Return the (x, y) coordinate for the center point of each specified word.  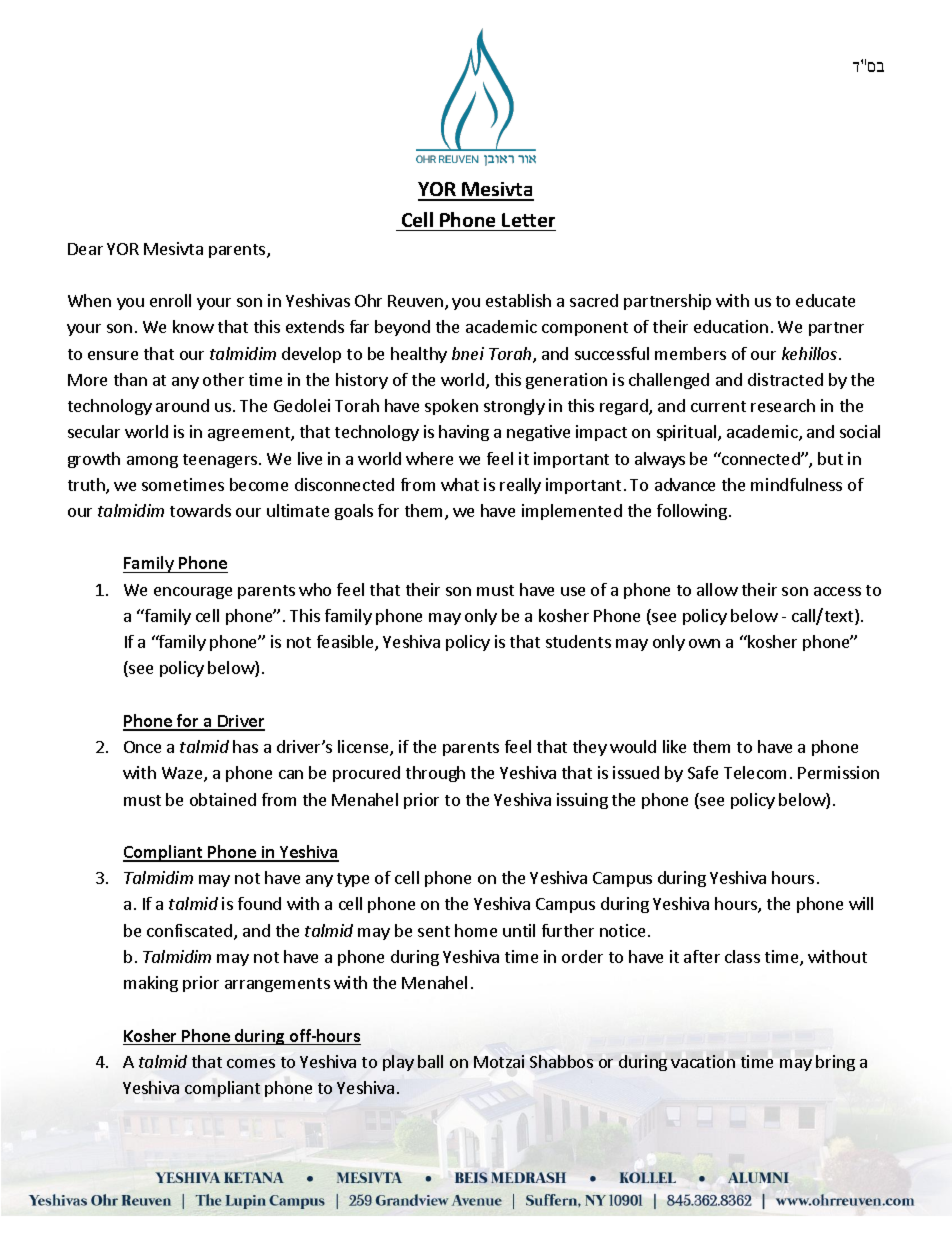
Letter (528, 220)
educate (825, 300)
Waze (183, 774)
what (460, 484)
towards (200, 510)
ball (430, 1061)
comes (251, 1063)
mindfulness (796, 484)
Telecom (755, 772)
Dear (85, 249)
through (435, 774)
